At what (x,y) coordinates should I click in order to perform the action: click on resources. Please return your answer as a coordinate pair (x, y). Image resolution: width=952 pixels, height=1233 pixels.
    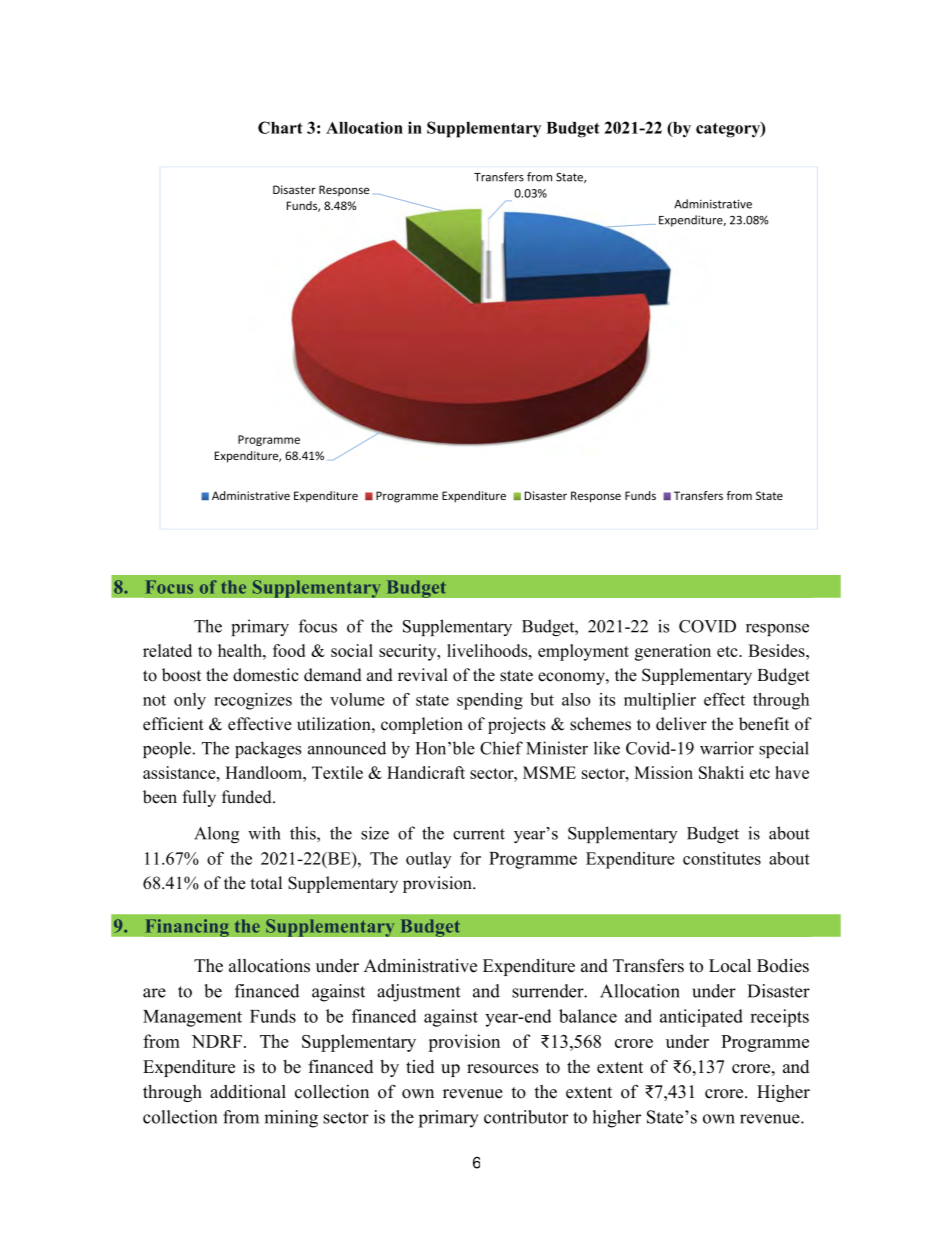
    Looking at the image, I should click on (503, 1069).
